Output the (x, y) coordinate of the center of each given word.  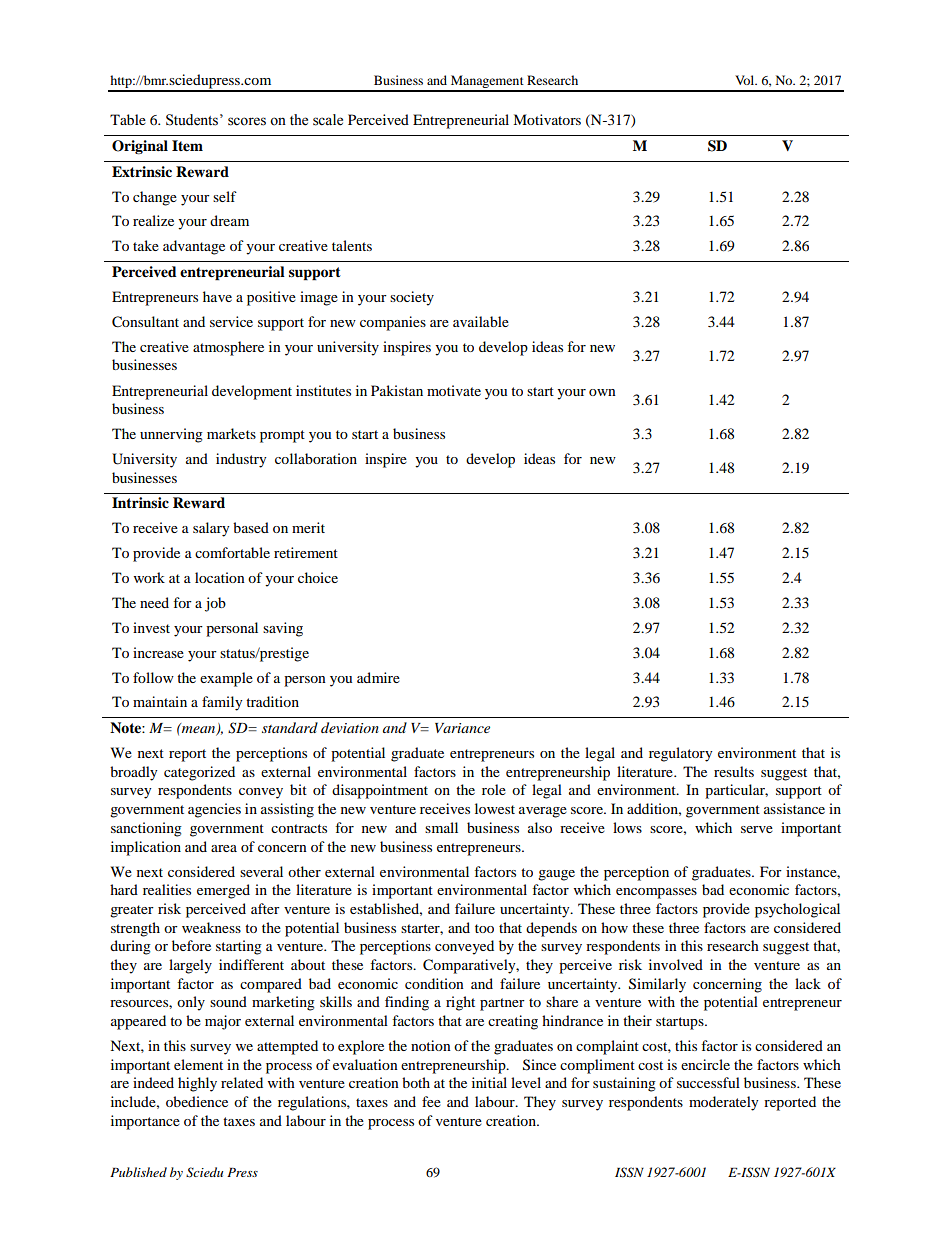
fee (431, 1101)
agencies (214, 810)
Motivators (547, 119)
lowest (495, 808)
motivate (454, 390)
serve (757, 829)
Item (187, 146)
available (481, 321)
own (602, 392)
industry (241, 460)
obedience (197, 1101)
